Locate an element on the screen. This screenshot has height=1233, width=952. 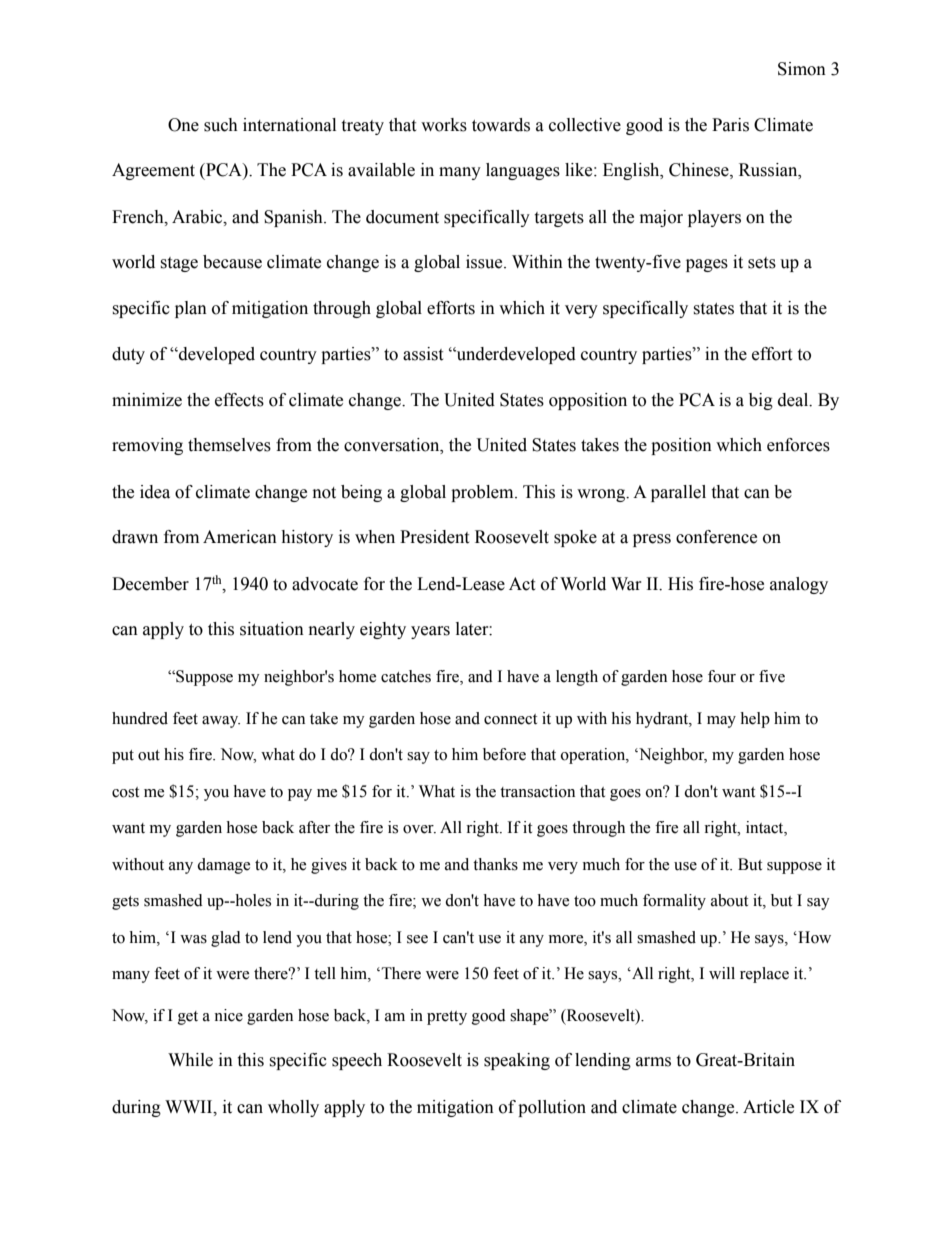
over is located at coordinates (419, 829).
